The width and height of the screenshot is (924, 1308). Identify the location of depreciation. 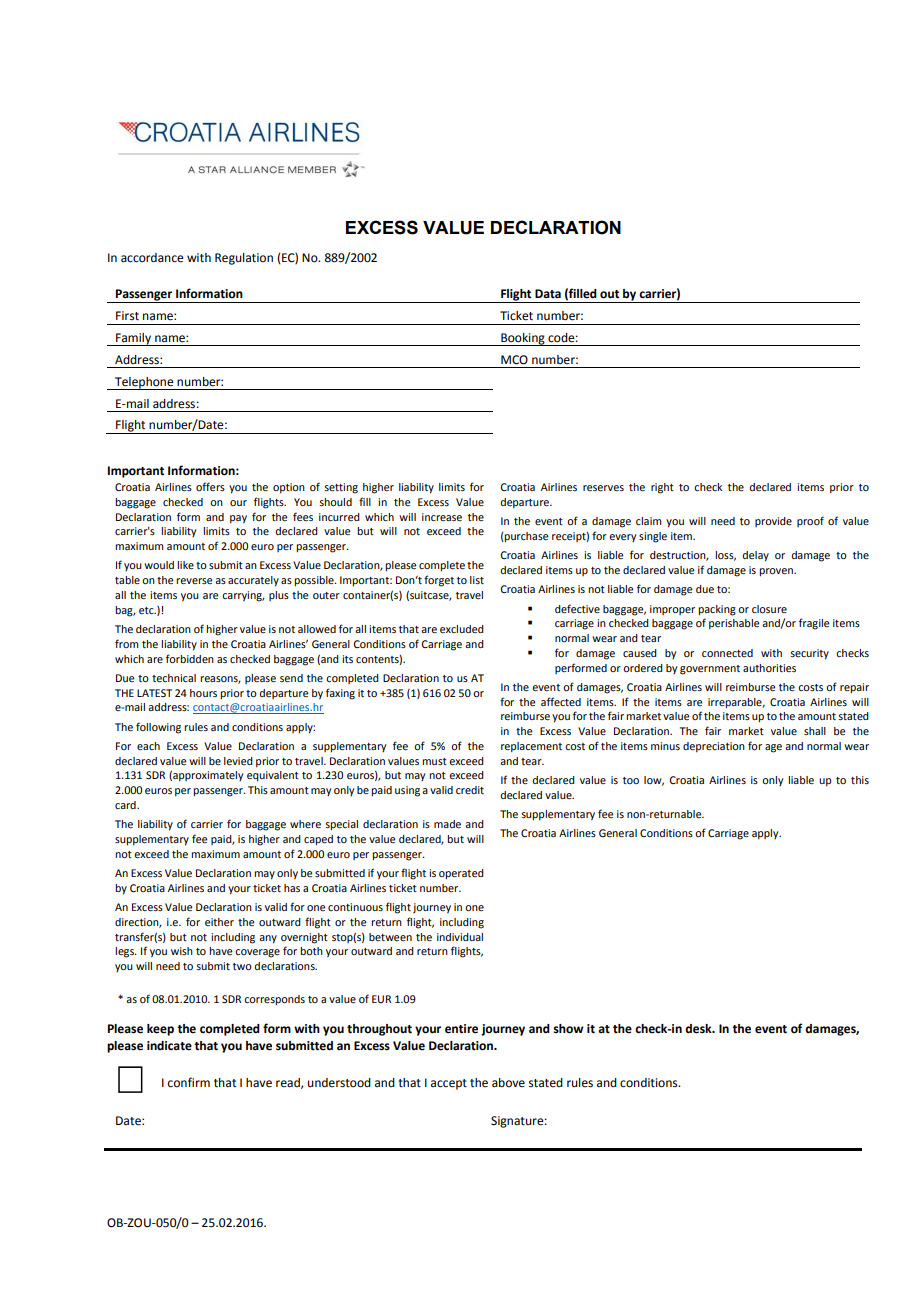
(714, 747).
